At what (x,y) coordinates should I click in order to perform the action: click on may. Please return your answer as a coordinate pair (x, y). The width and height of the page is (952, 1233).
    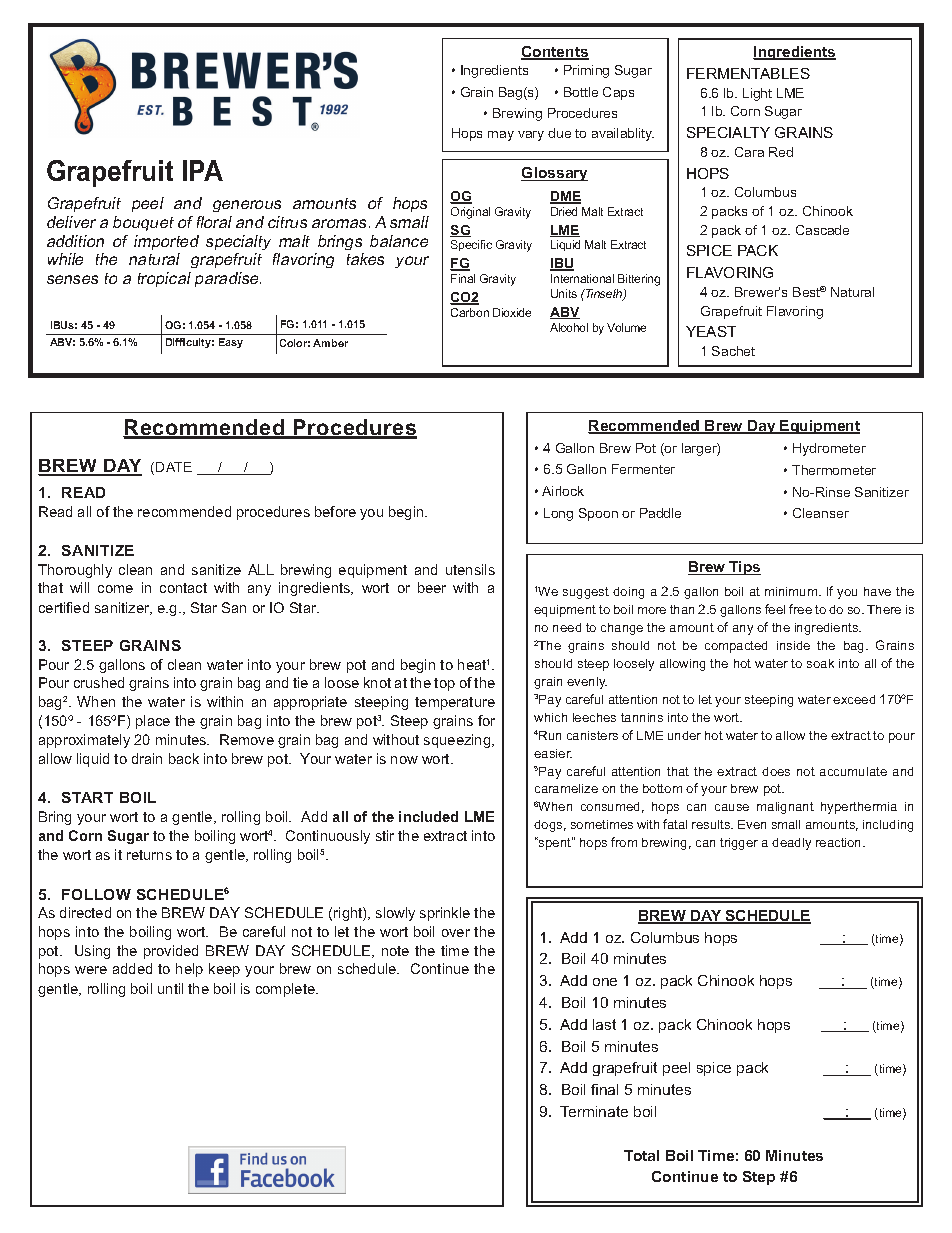
    Looking at the image, I should click on (501, 136).
